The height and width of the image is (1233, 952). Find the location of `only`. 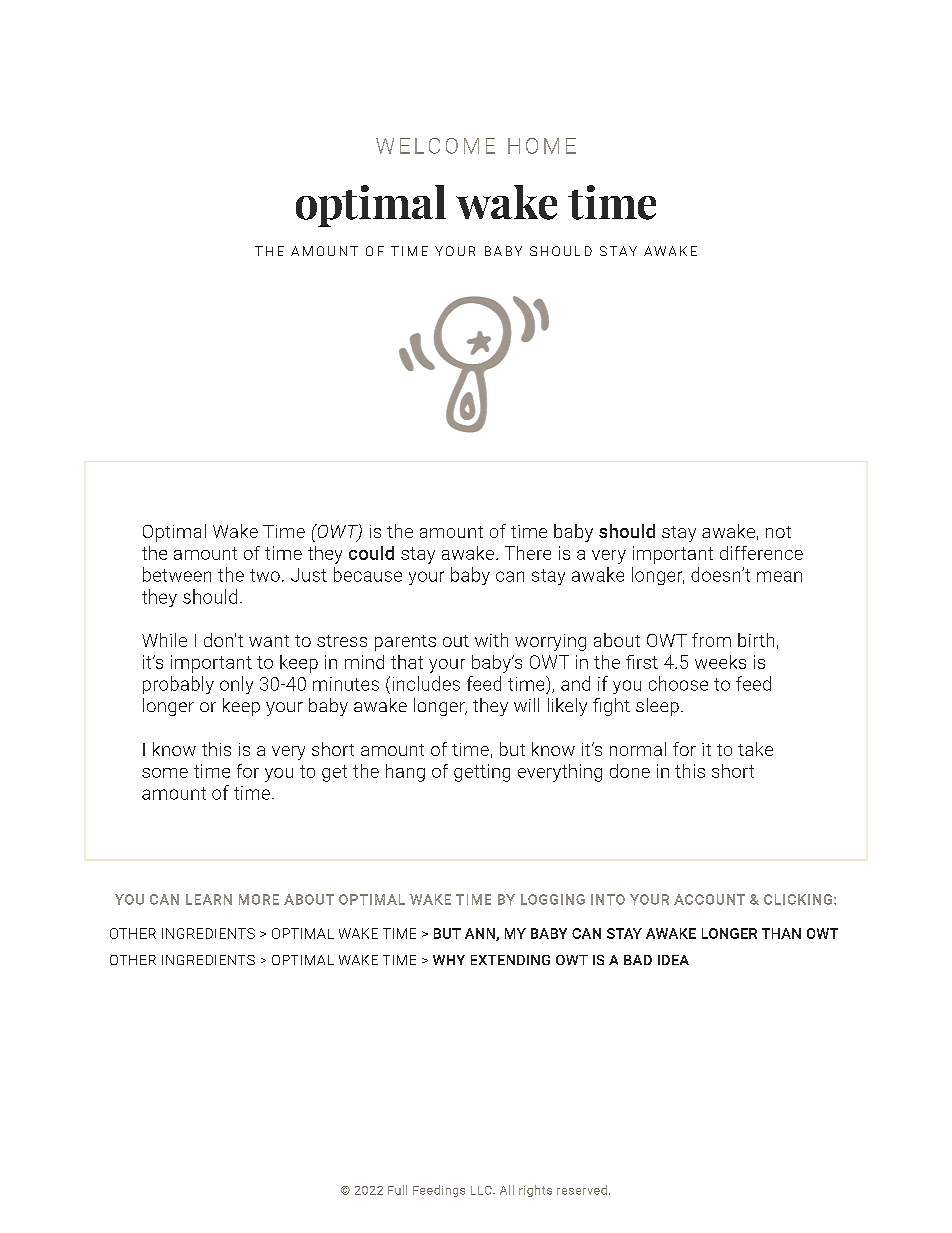

only is located at coordinates (236, 685).
